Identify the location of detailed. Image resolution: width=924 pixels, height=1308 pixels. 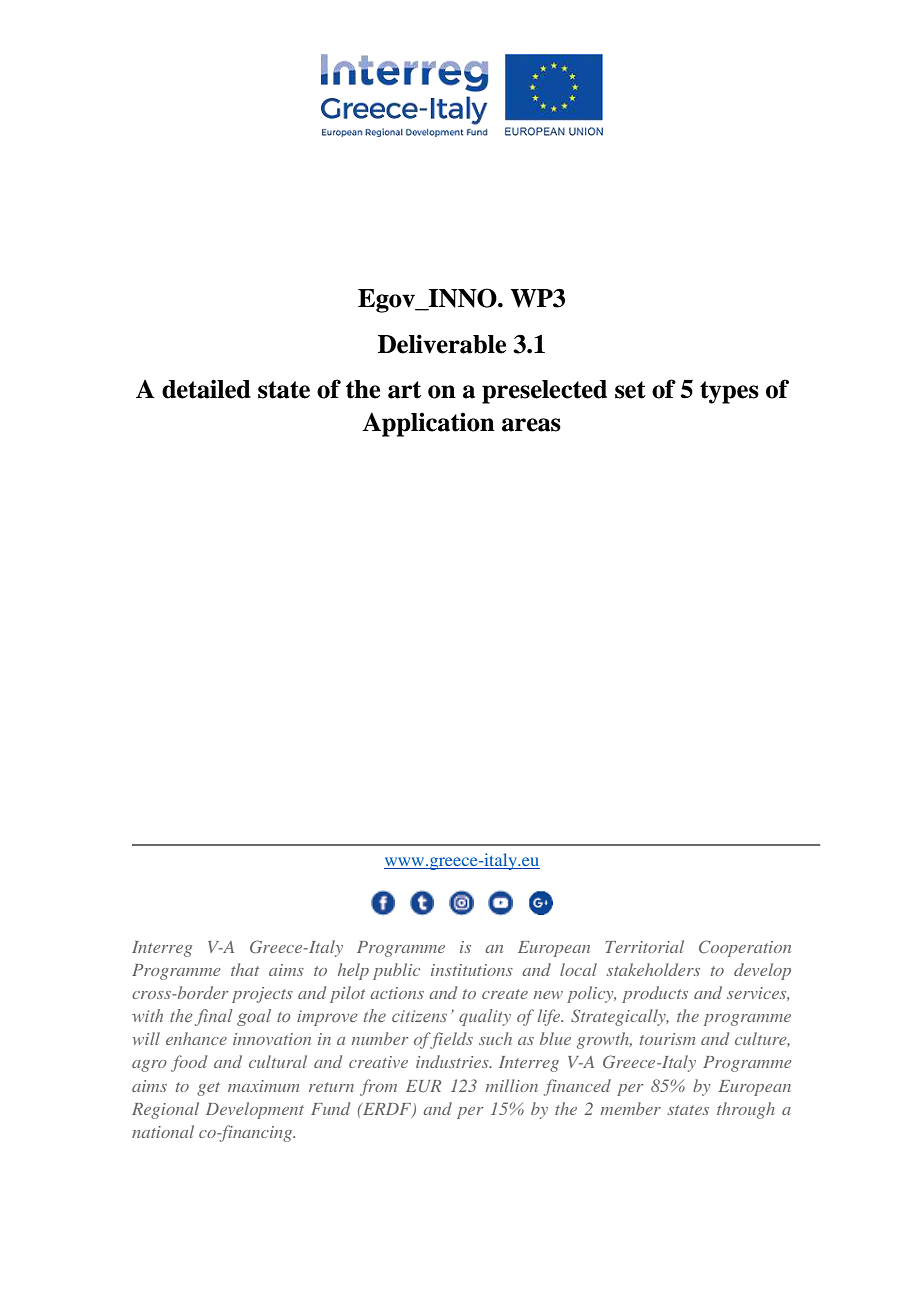
(206, 389).
